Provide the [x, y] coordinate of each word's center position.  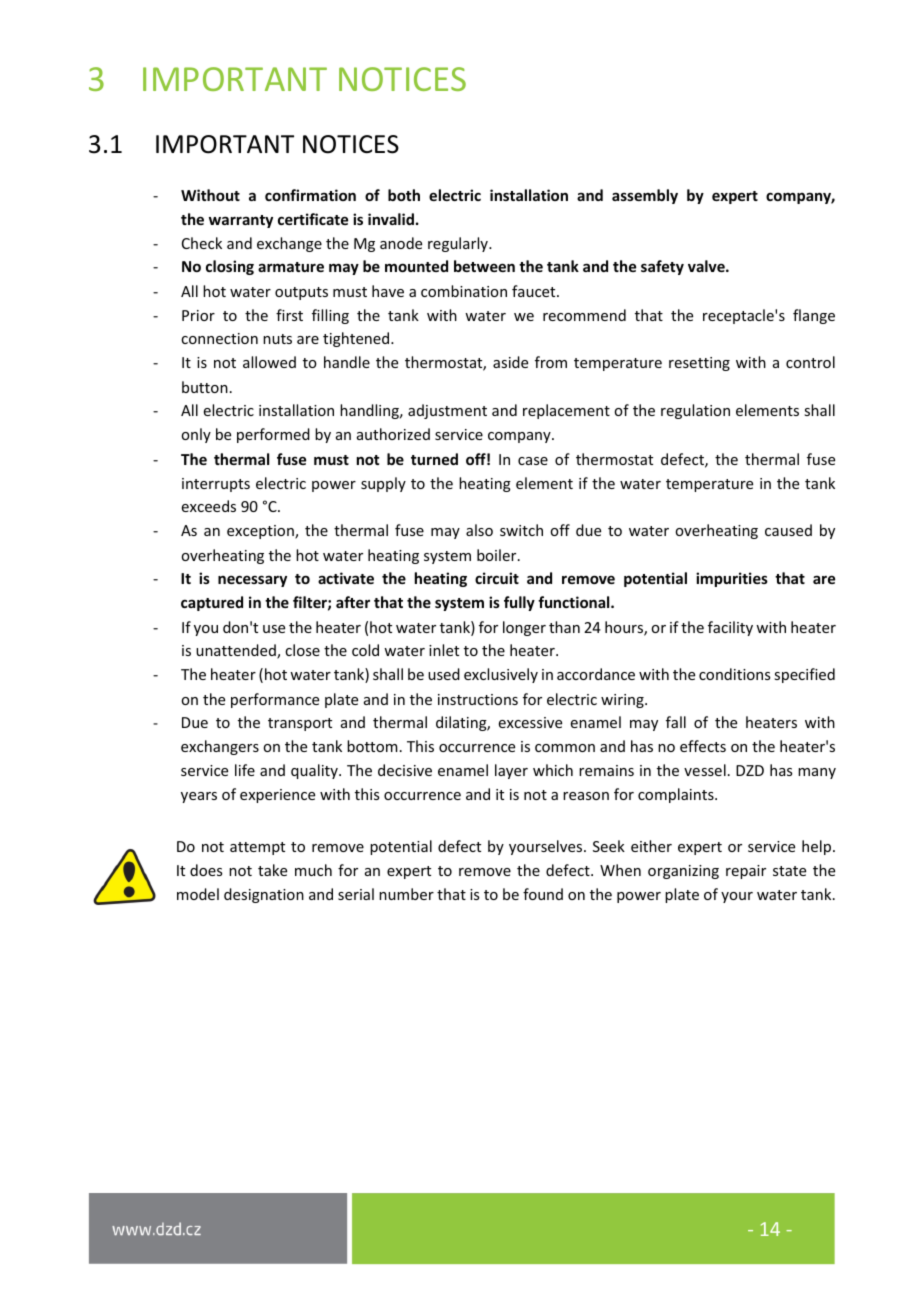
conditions [734, 674]
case [533, 461]
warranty [241, 221]
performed [273, 435]
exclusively [501, 675]
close [302, 650]
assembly [645, 196]
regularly [459, 244]
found [543, 894]
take [272, 870]
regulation [695, 411]
